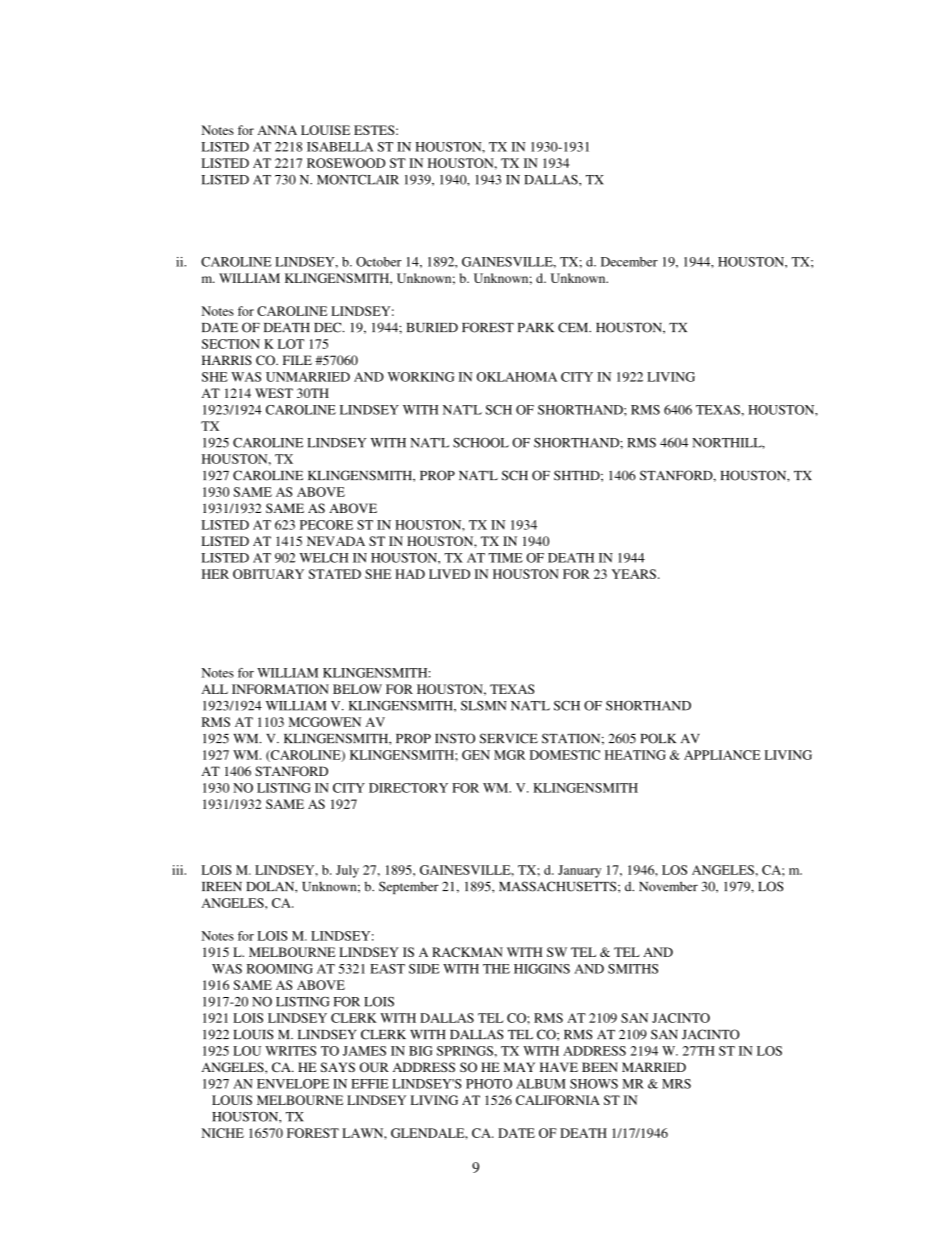  What do you see at coordinates (634, 574) in the page?
I see `YEARS` at bounding box center [634, 574].
